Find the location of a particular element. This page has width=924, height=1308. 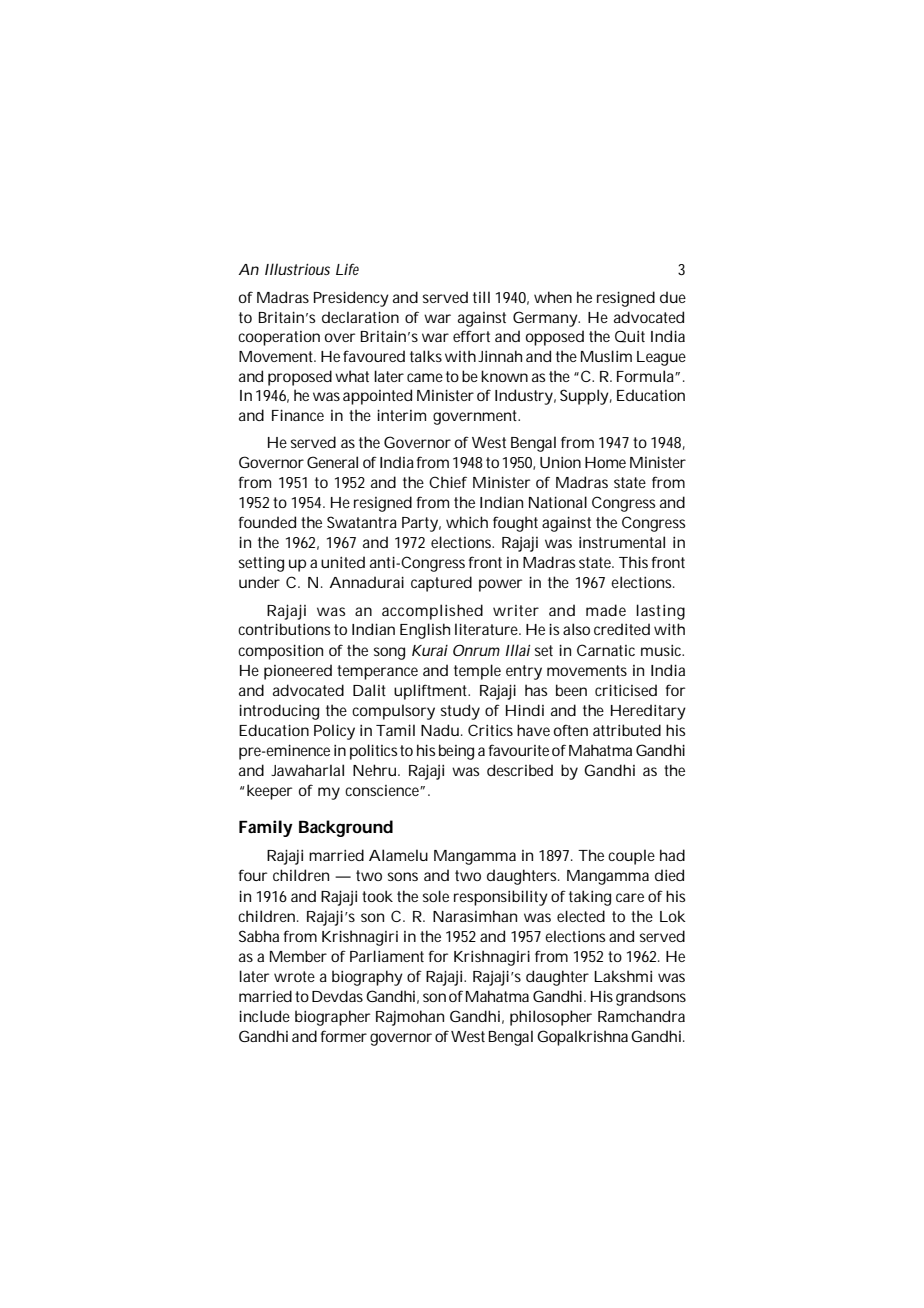

attributed is located at coordinates (627, 730).
